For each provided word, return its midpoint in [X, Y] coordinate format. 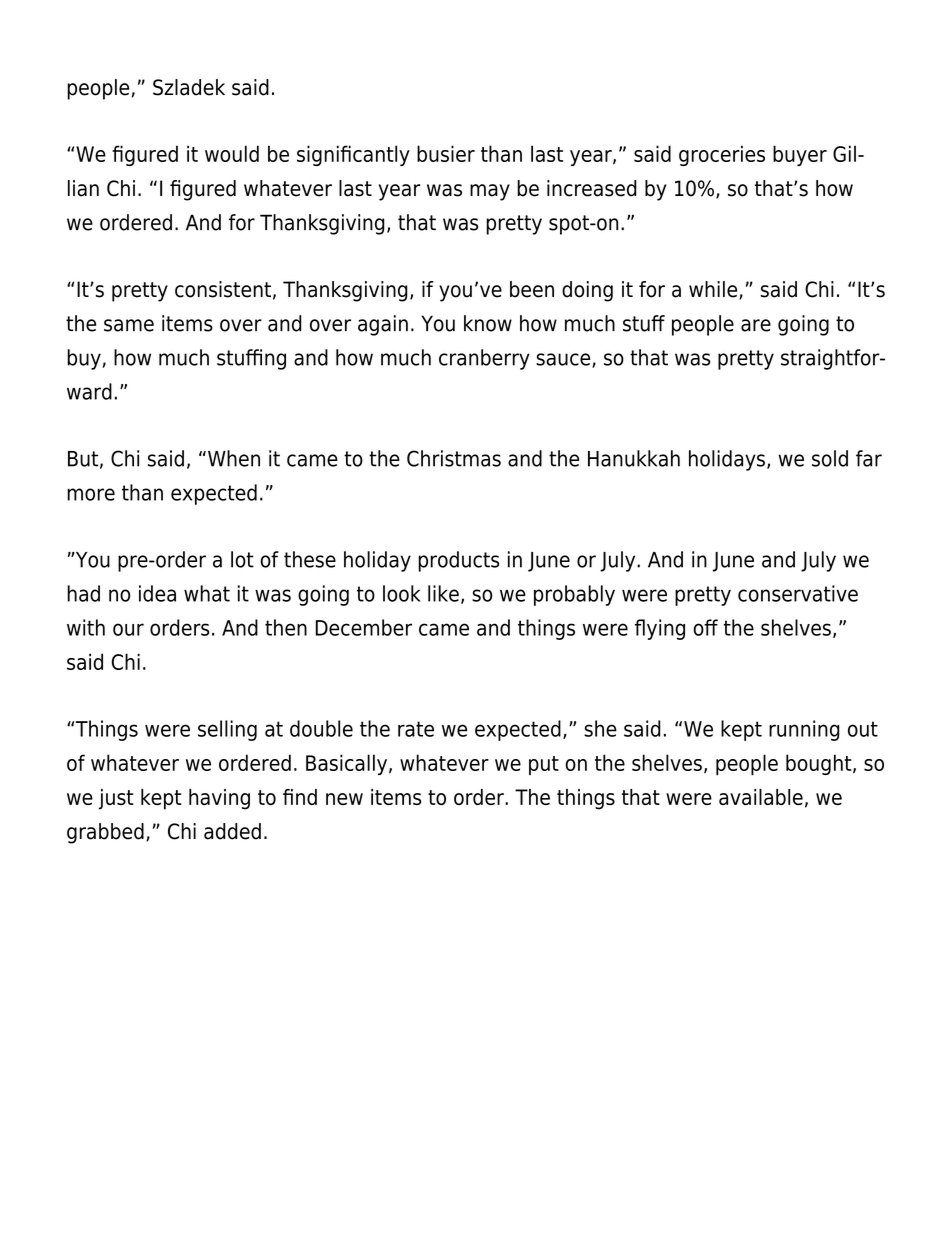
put [544, 765]
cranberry [484, 359]
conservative [798, 593]
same [129, 325]
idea [157, 593]
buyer [800, 155]
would [232, 153]
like [443, 593]
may [490, 192]
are [756, 325]
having [219, 799]
